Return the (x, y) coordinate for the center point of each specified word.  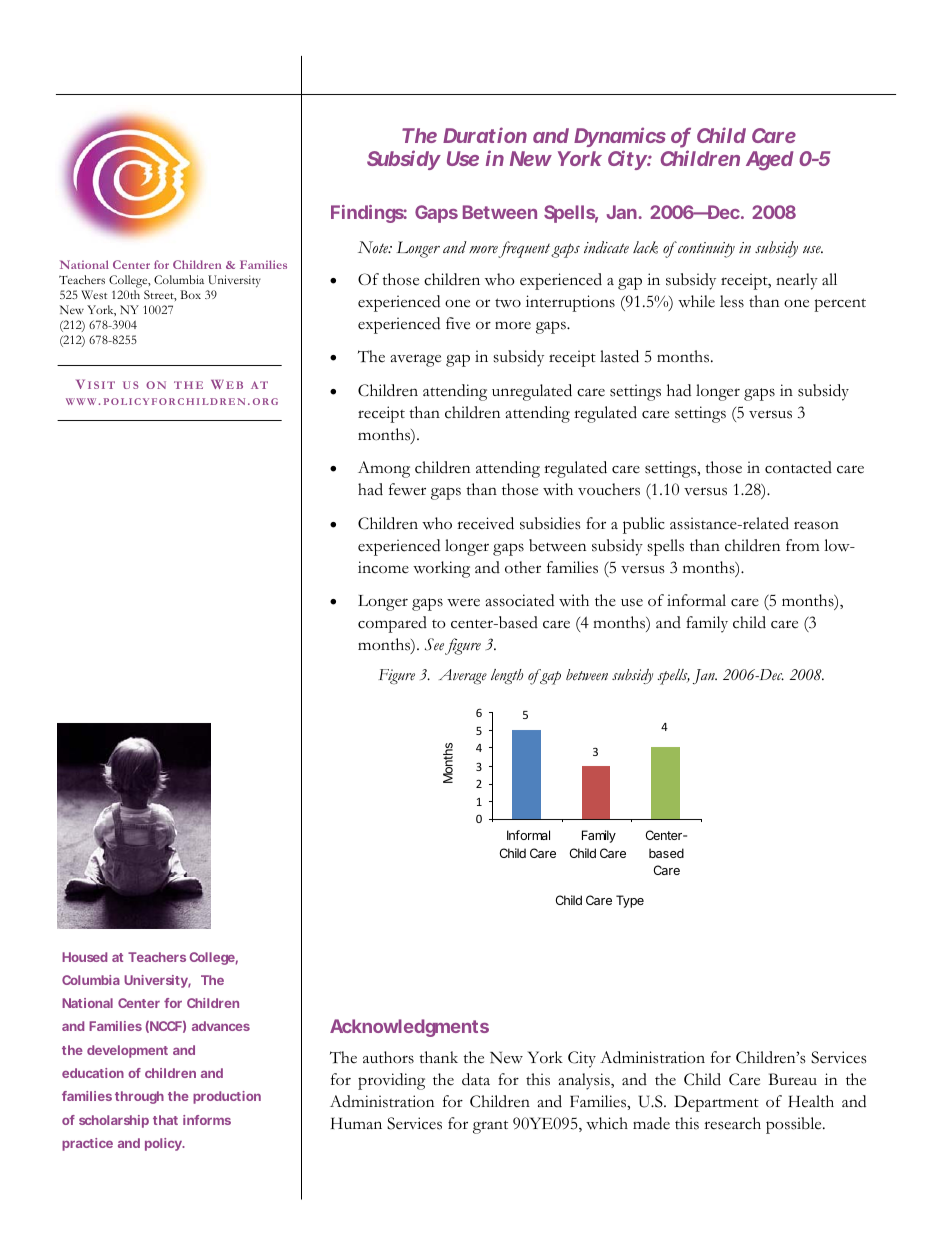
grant (490, 1127)
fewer (407, 489)
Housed (84, 957)
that (165, 1120)
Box (190, 294)
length (507, 677)
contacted (798, 467)
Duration (485, 135)
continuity (705, 250)
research (732, 1123)
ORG (265, 401)
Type (630, 901)
